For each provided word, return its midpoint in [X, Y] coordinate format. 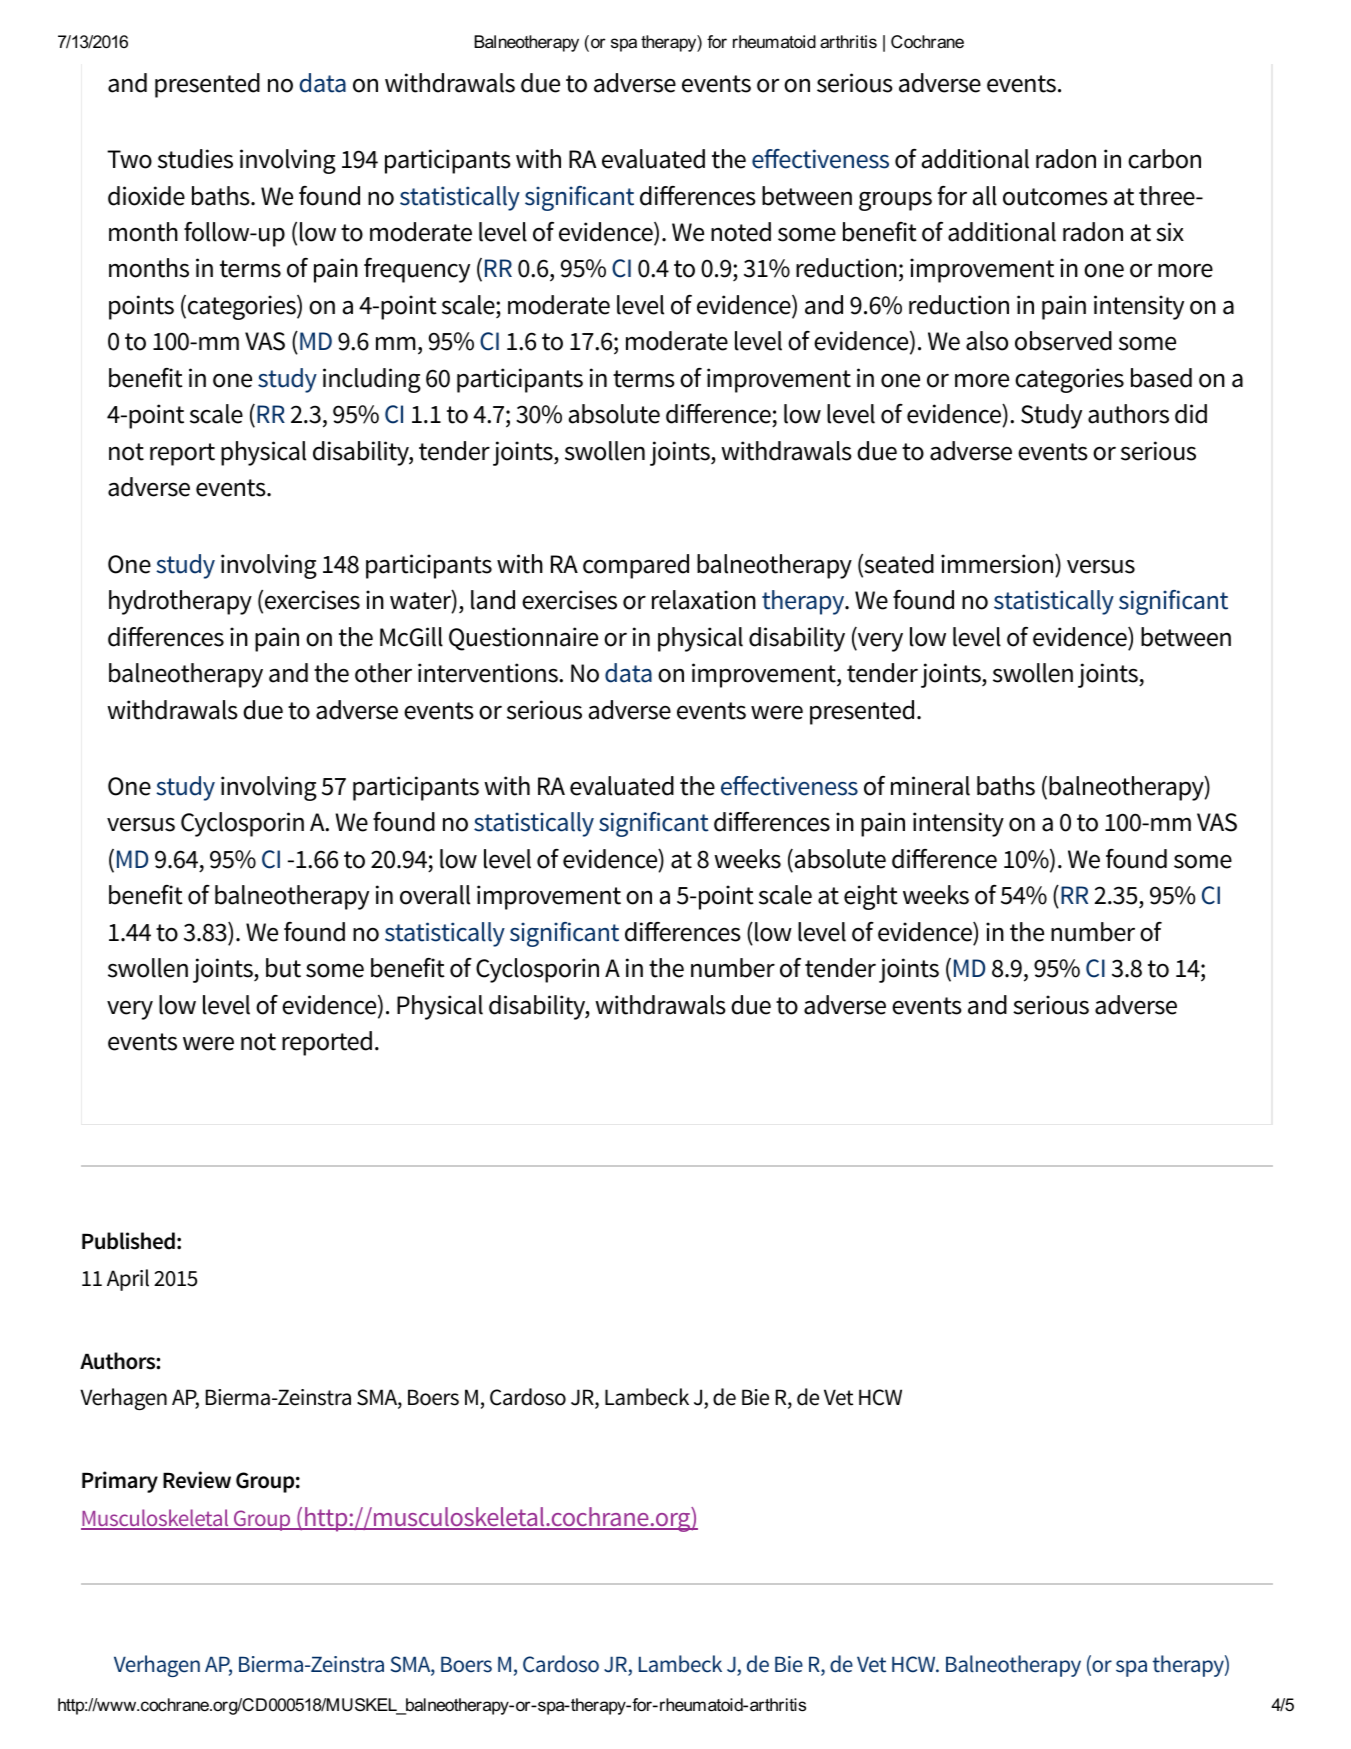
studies [195, 159]
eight [871, 897]
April [128, 1280]
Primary [120, 1482]
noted [741, 232]
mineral [930, 786]
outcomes [1055, 197]
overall [435, 895]
